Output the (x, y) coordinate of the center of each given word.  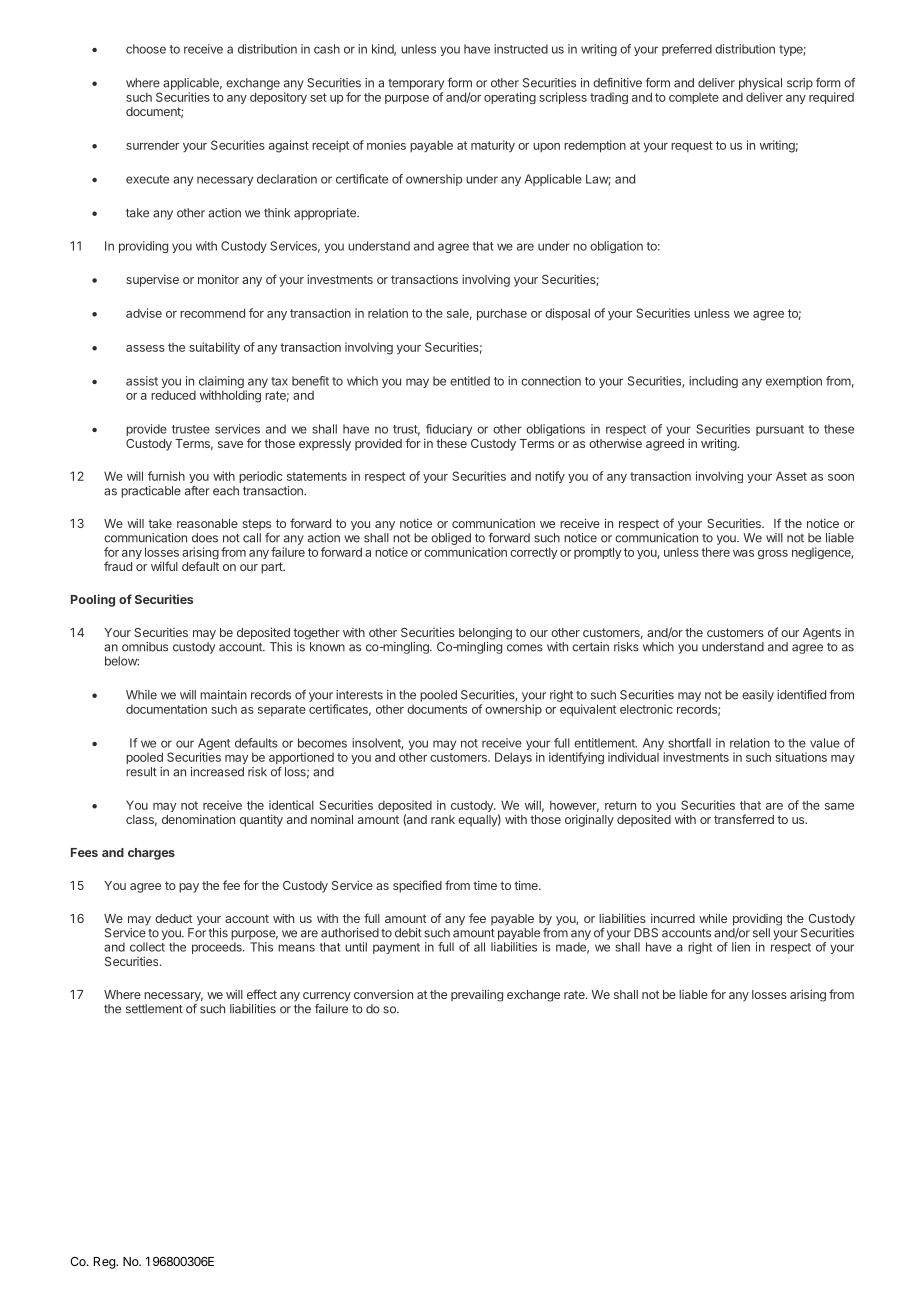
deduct (173, 918)
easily (758, 696)
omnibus (145, 647)
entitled (470, 381)
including (713, 382)
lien (741, 947)
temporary (416, 84)
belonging (485, 634)
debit (408, 933)
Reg (105, 1263)
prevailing (477, 995)
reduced (173, 395)
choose (146, 49)
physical (760, 84)
